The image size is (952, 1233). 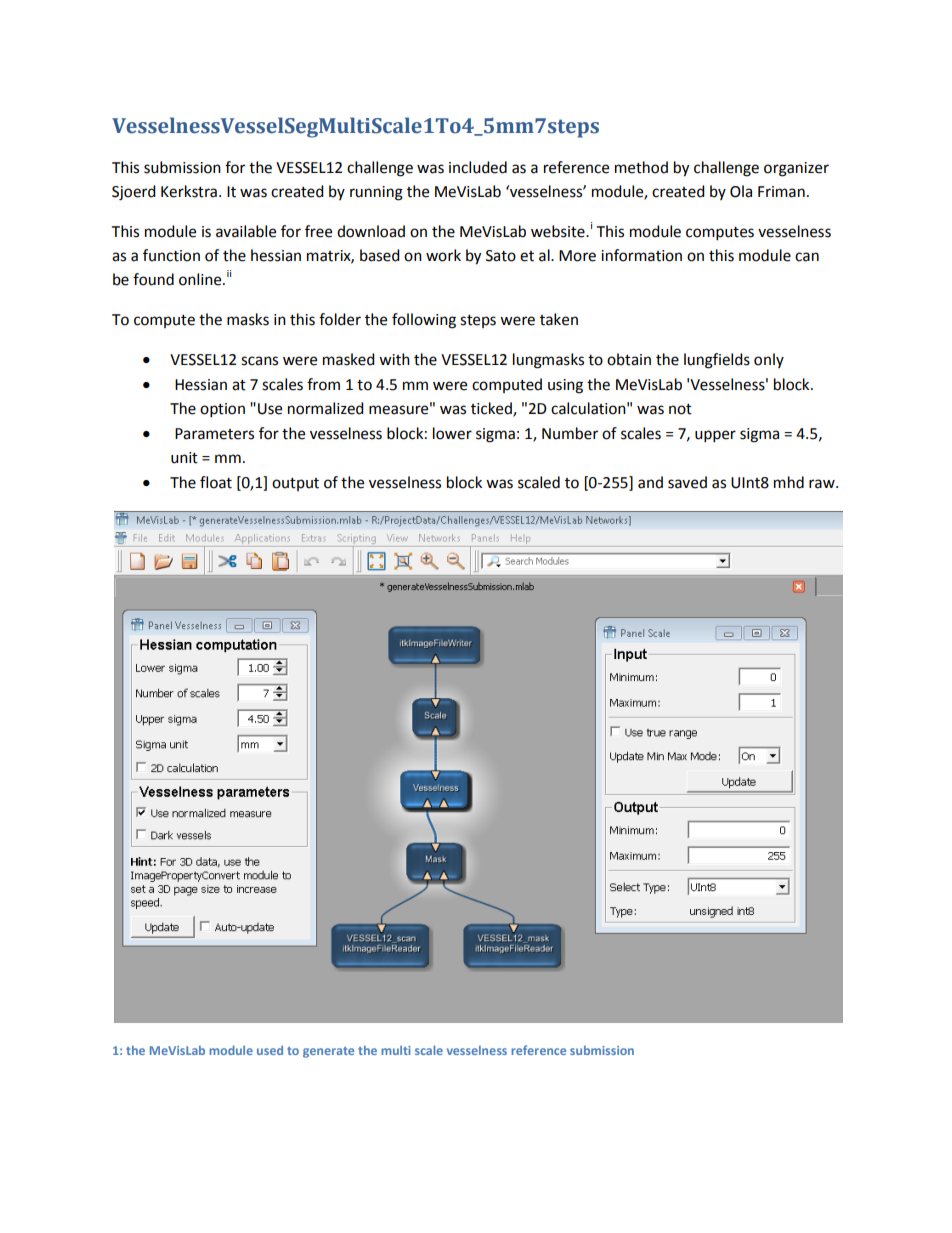 I want to click on used, so click(x=270, y=1050).
